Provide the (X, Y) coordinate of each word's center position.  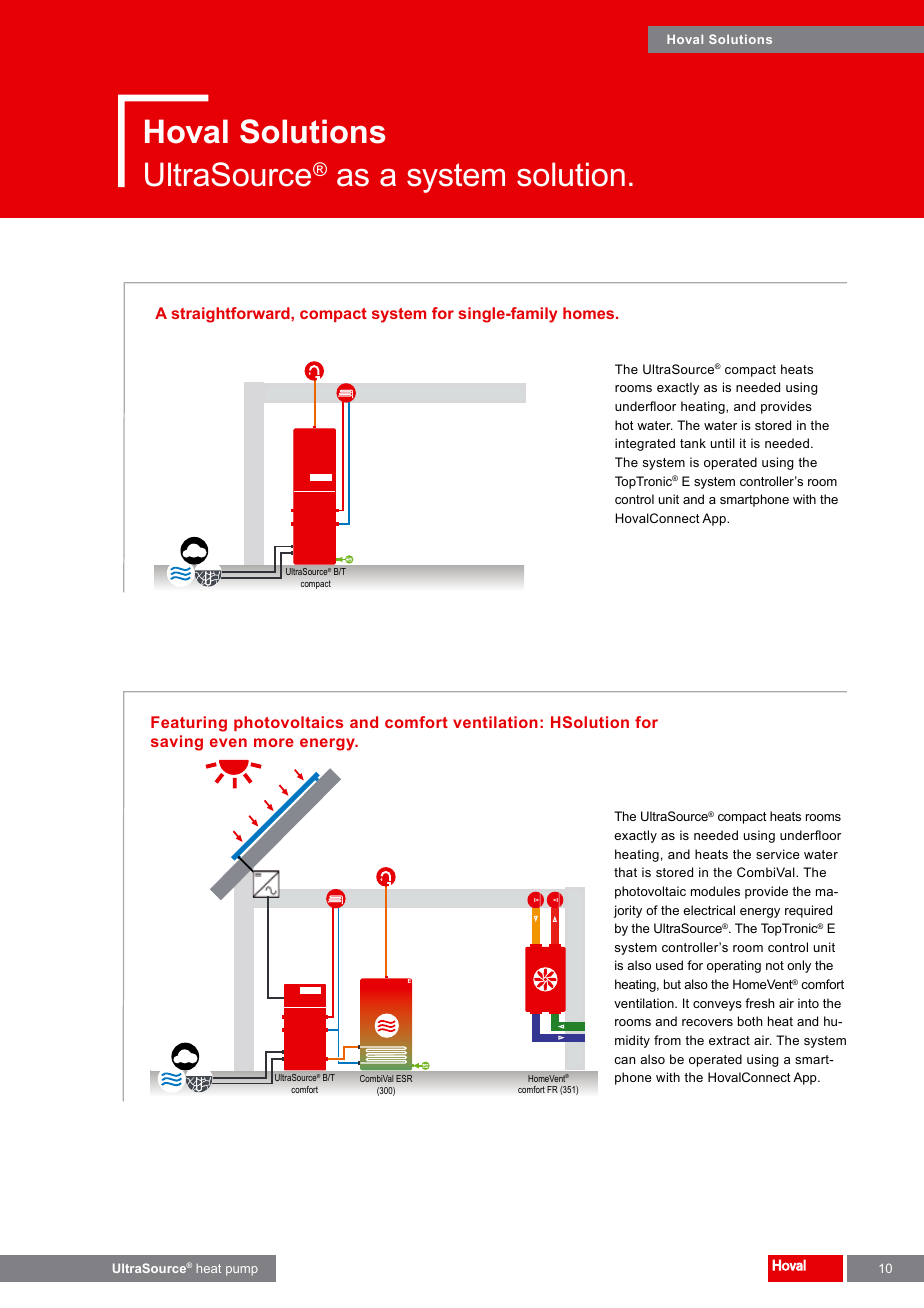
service (778, 854)
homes (590, 313)
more (274, 742)
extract (729, 1040)
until (723, 443)
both (750, 1021)
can (624, 1060)
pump (242, 1271)
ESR (404, 1078)
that (625, 872)
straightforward (232, 315)
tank (693, 443)
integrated (645, 444)
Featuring (189, 724)
